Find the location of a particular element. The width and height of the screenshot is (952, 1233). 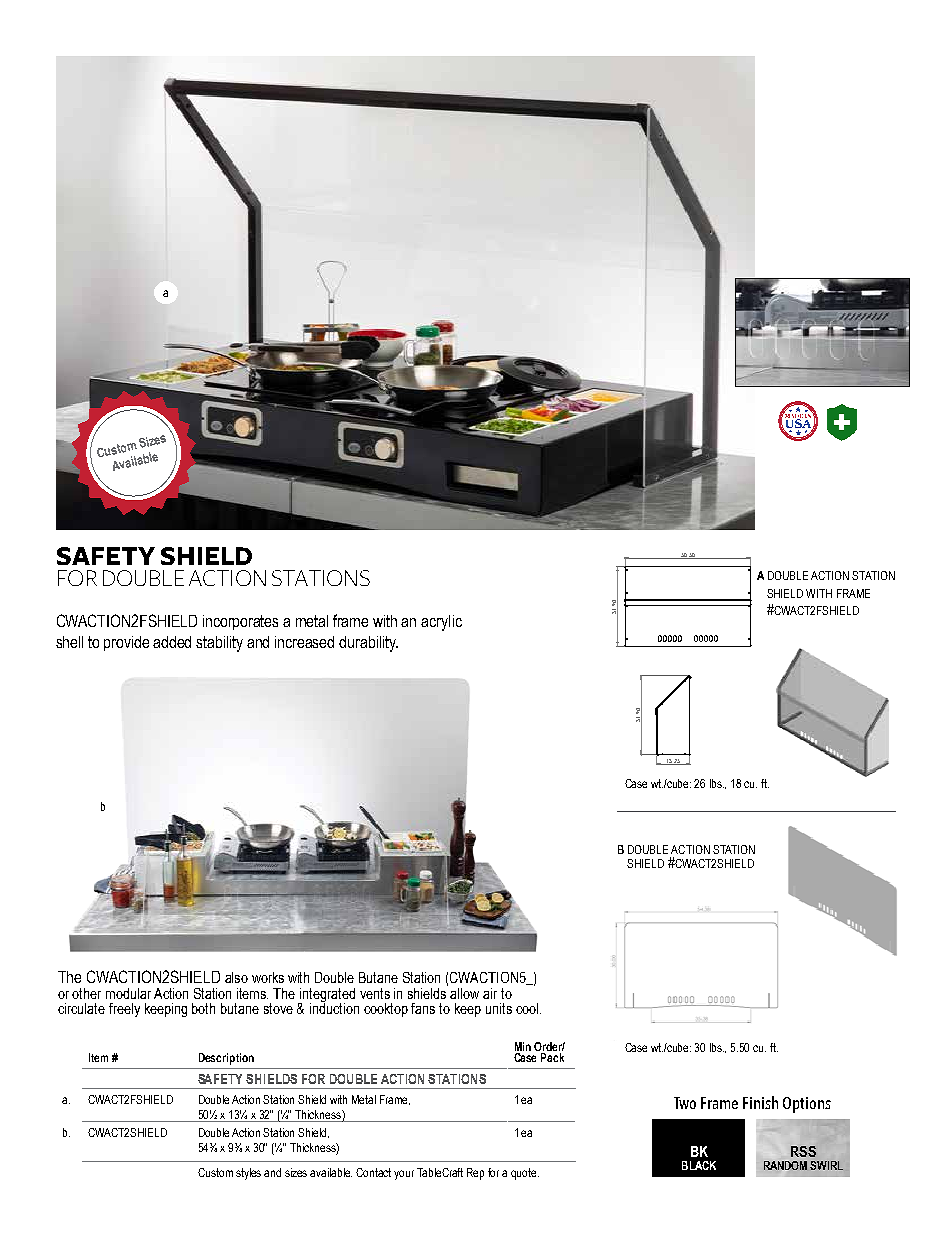

styles is located at coordinates (248, 1174).
